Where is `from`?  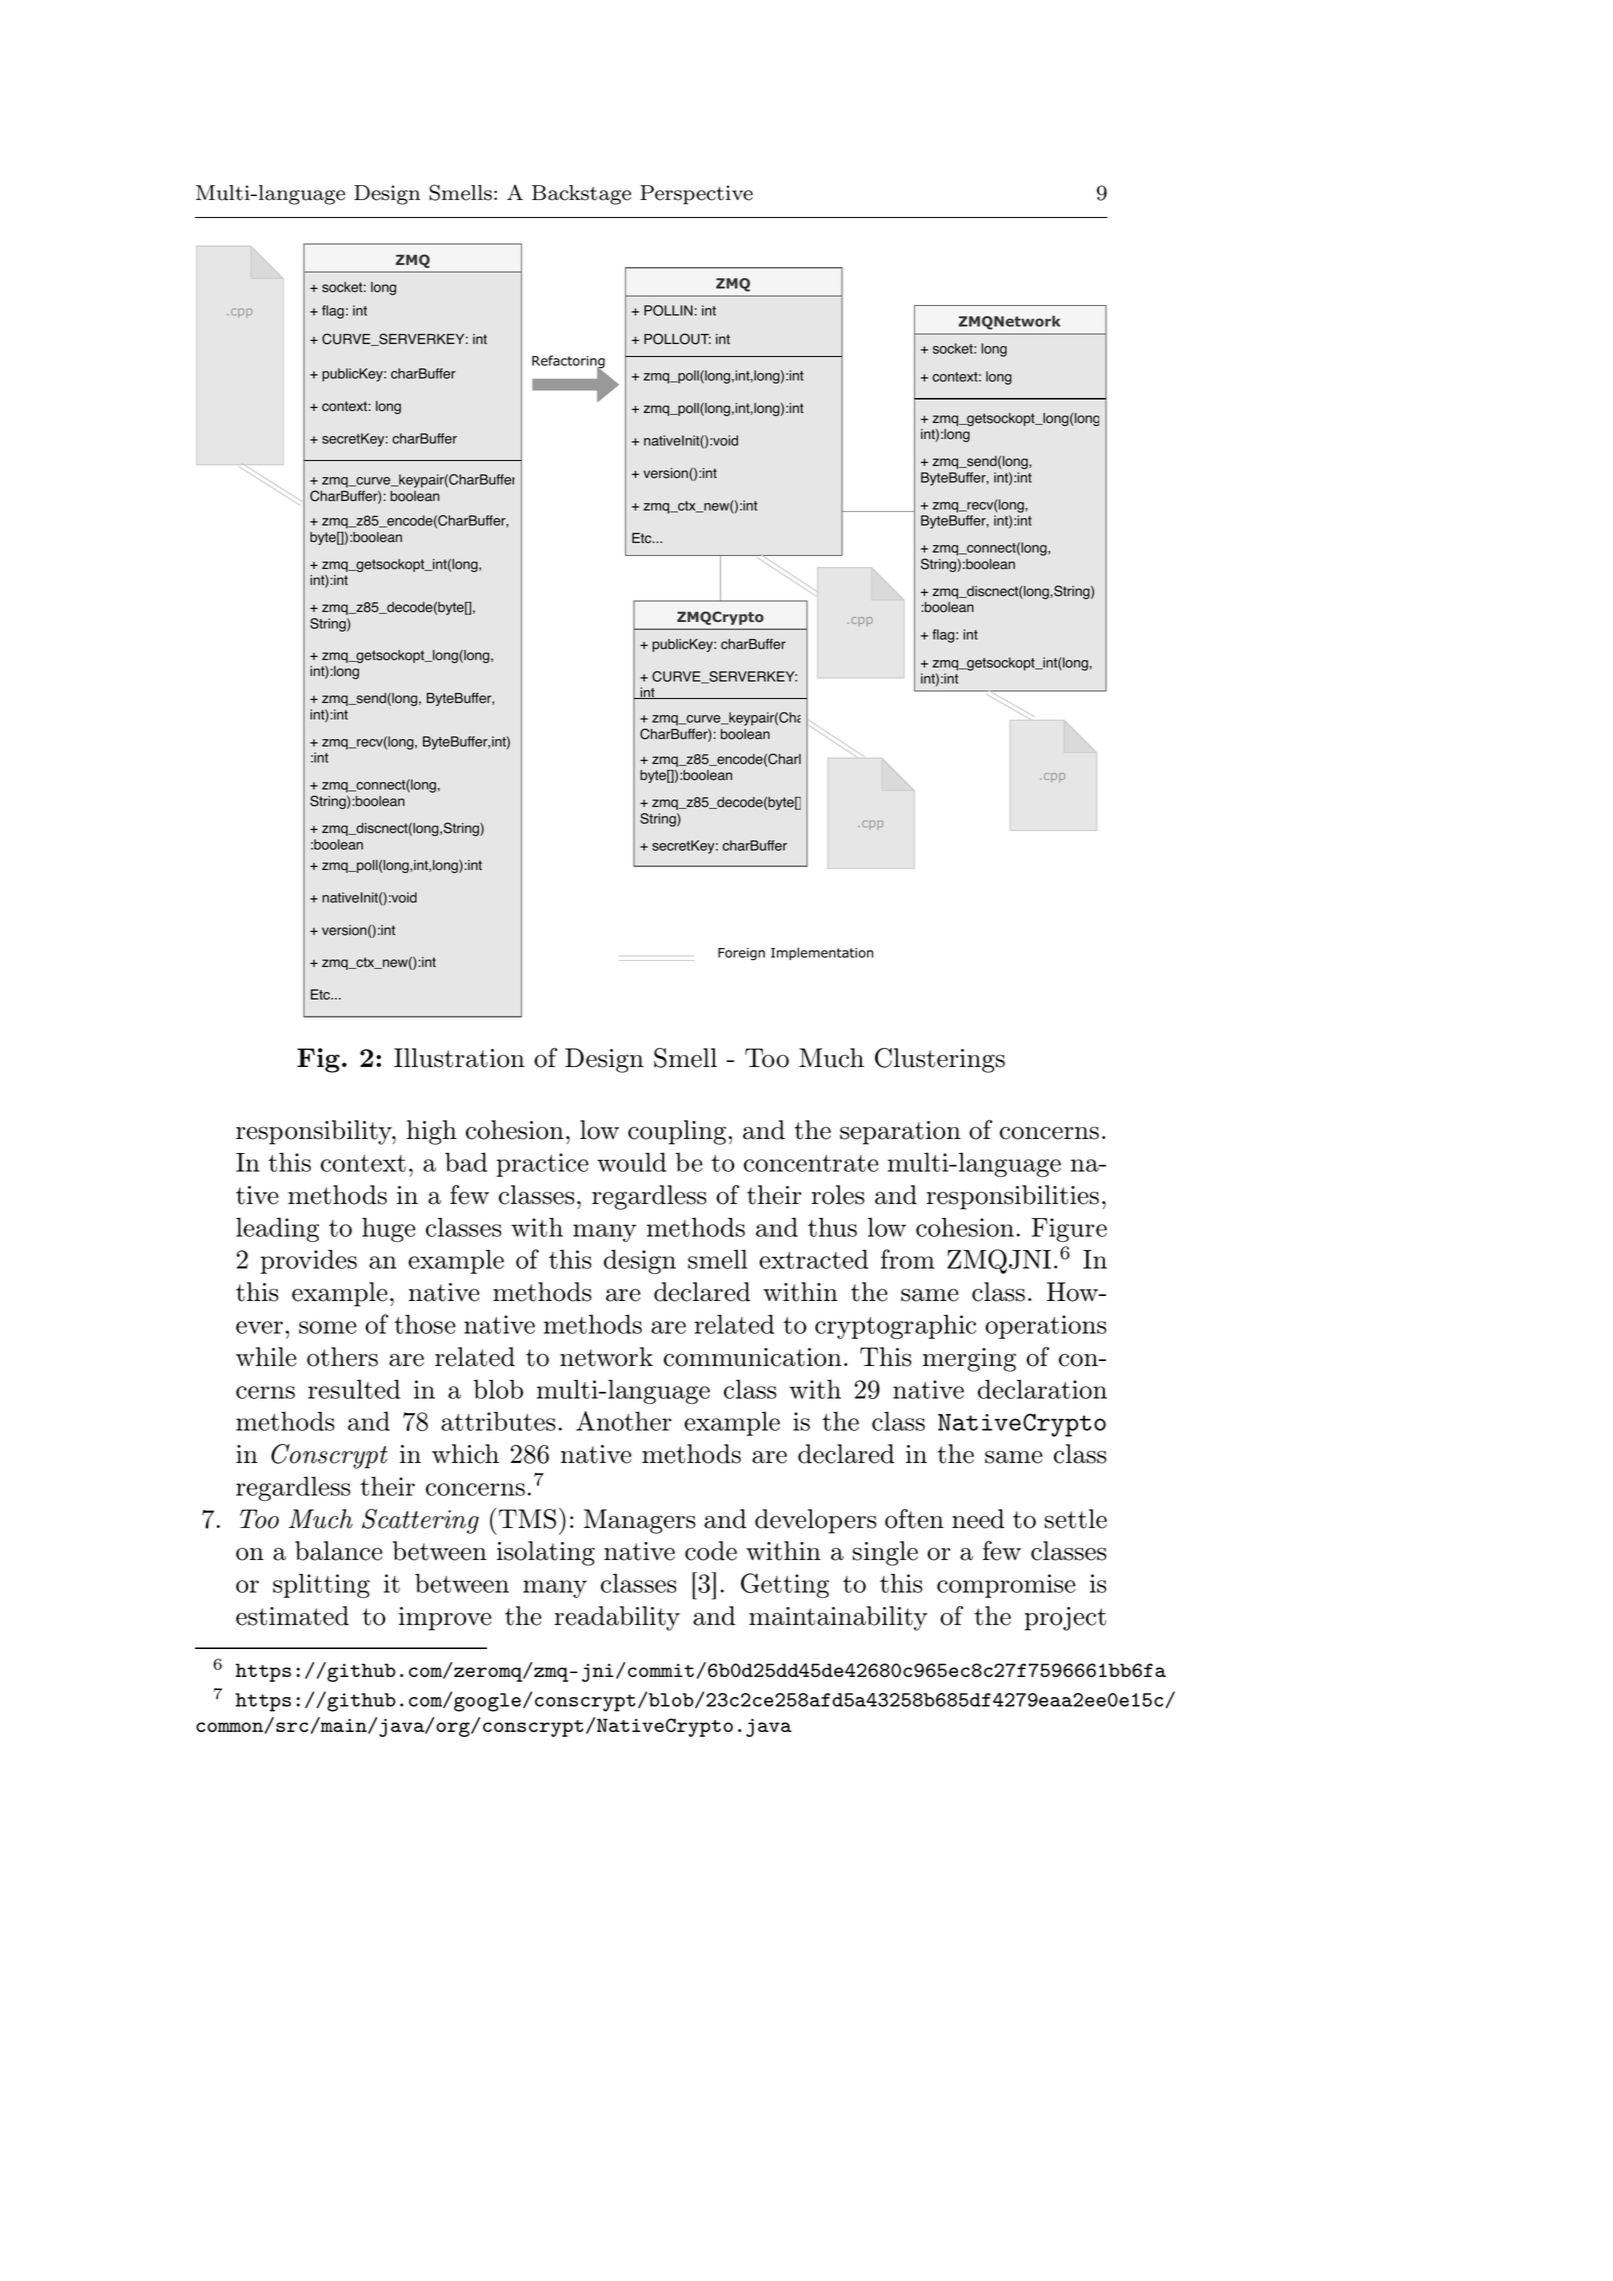
from is located at coordinates (908, 1259).
